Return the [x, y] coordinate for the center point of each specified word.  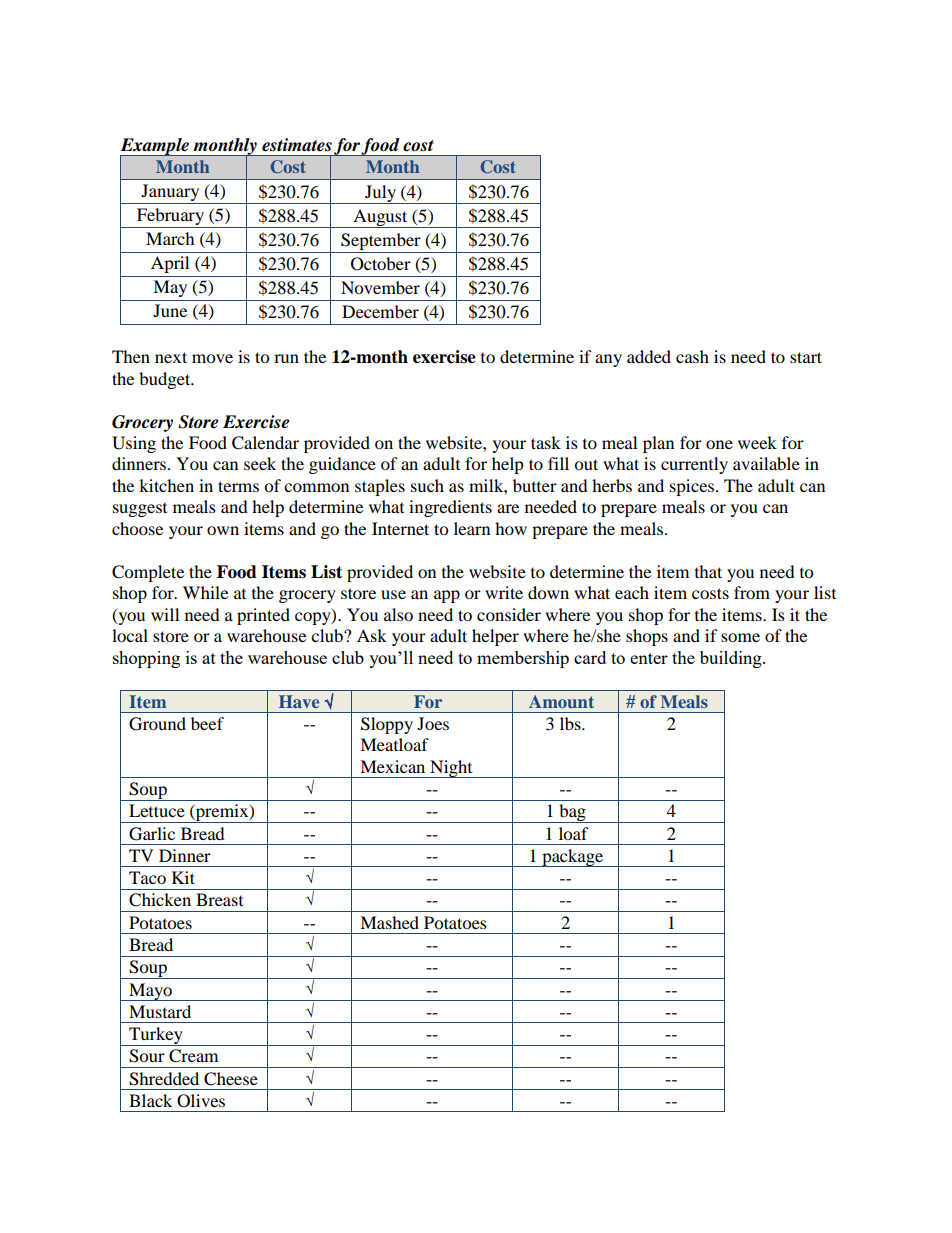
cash [692, 356]
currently [694, 465]
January [170, 192]
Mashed [389, 922]
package [573, 858]
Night [451, 769]
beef [207, 723]
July [381, 194]
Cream [193, 1056]
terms [238, 486]
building [732, 659]
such [427, 485]
